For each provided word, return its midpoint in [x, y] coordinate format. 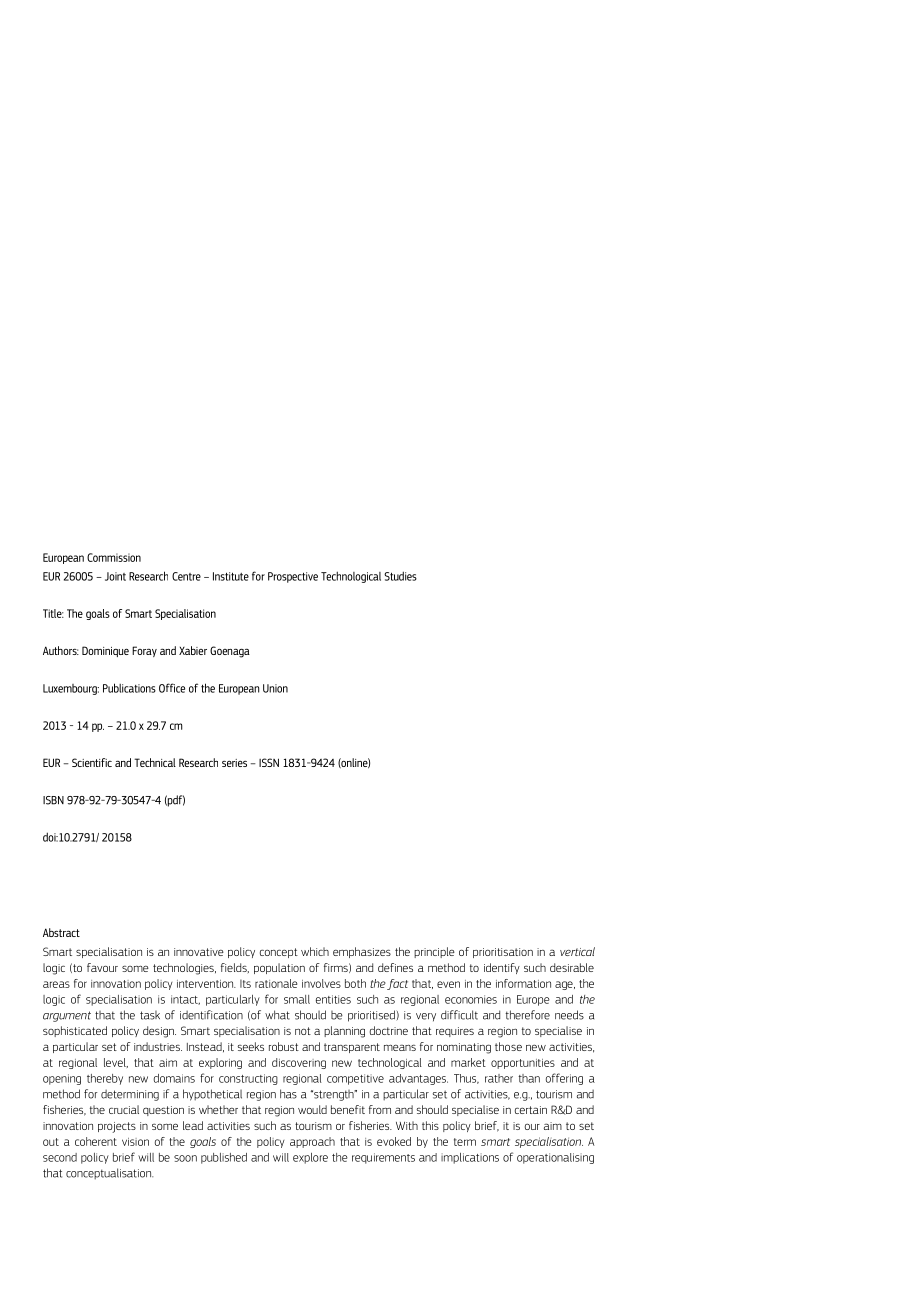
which [315, 951]
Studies [400, 576]
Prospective [293, 577]
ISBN [53, 800]
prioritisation [503, 953]
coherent [96, 1141]
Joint [115, 576]
